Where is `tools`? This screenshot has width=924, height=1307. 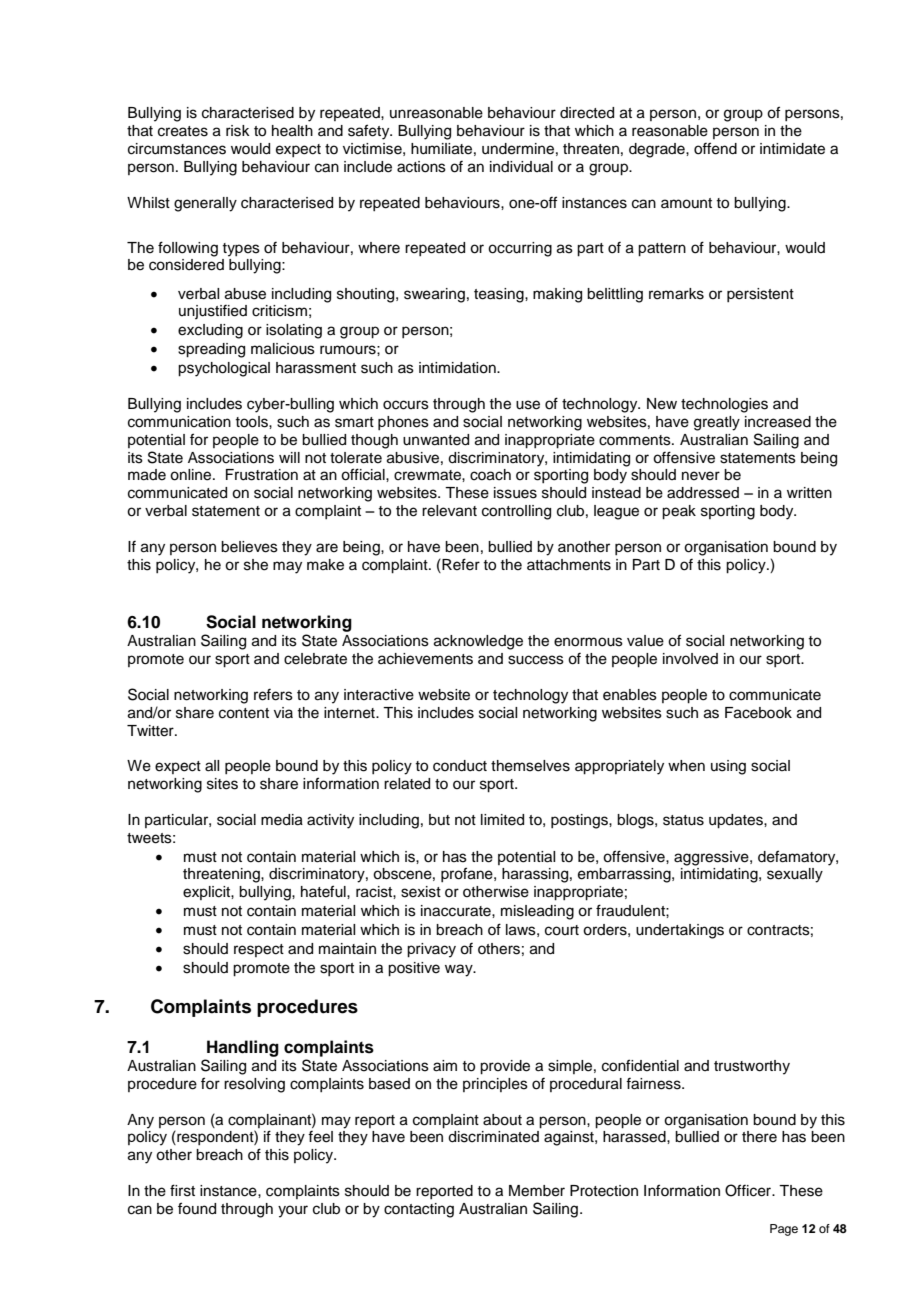
tools is located at coordinates (252, 422).
